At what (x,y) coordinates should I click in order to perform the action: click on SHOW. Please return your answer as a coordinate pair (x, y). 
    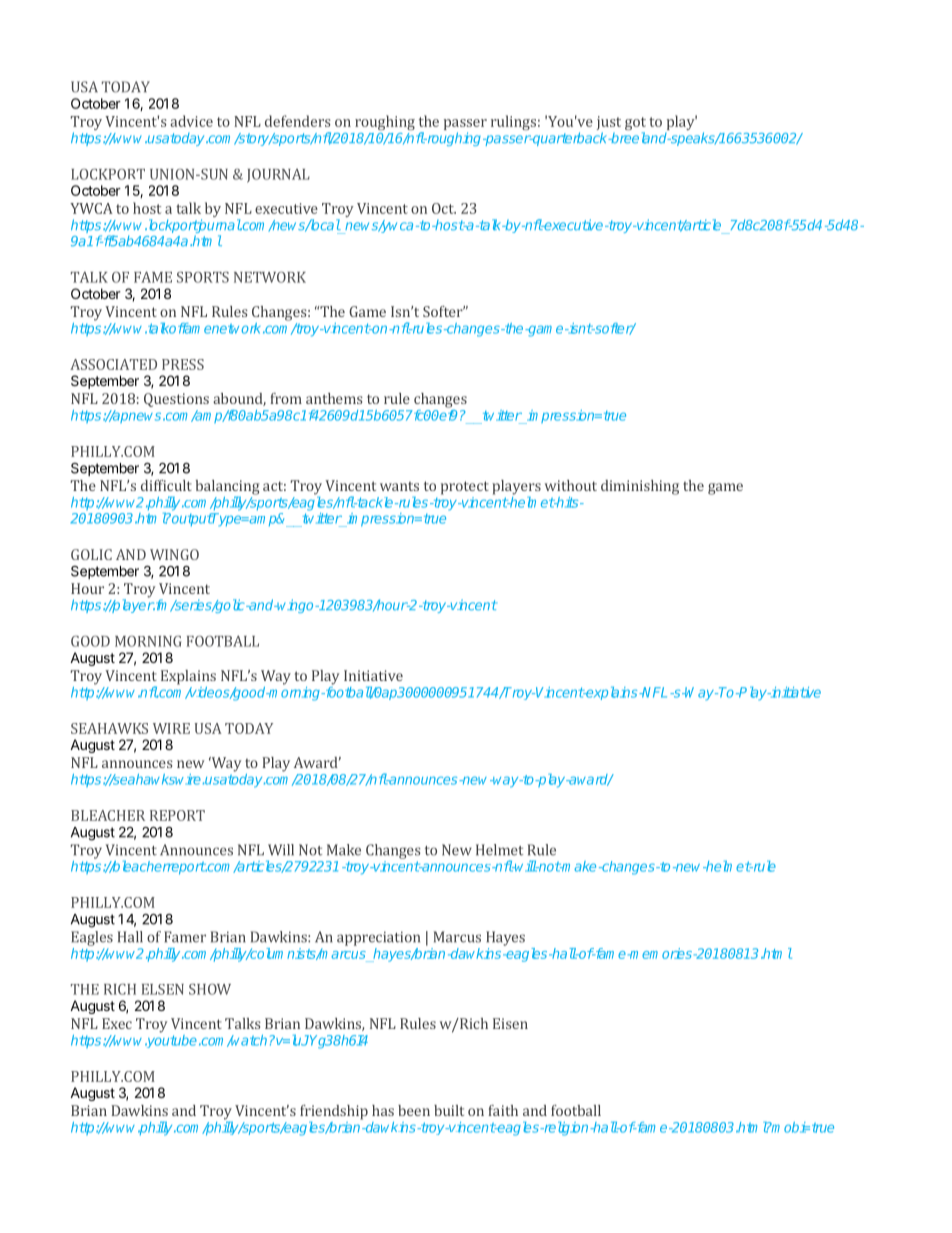
    Looking at the image, I should click on (210, 989).
